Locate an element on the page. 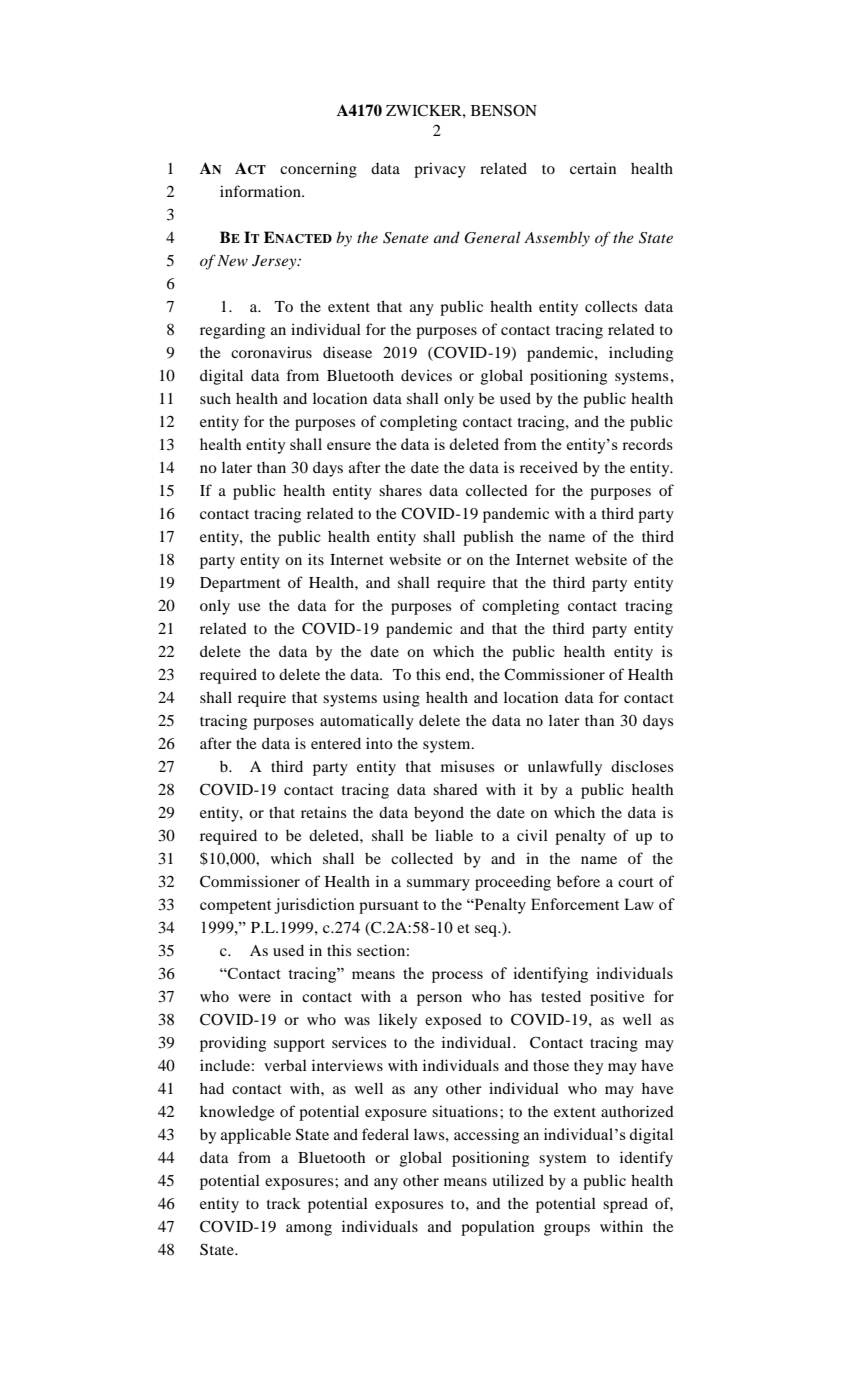 This page has width=849, height=1400. devices is located at coordinates (426, 375).
